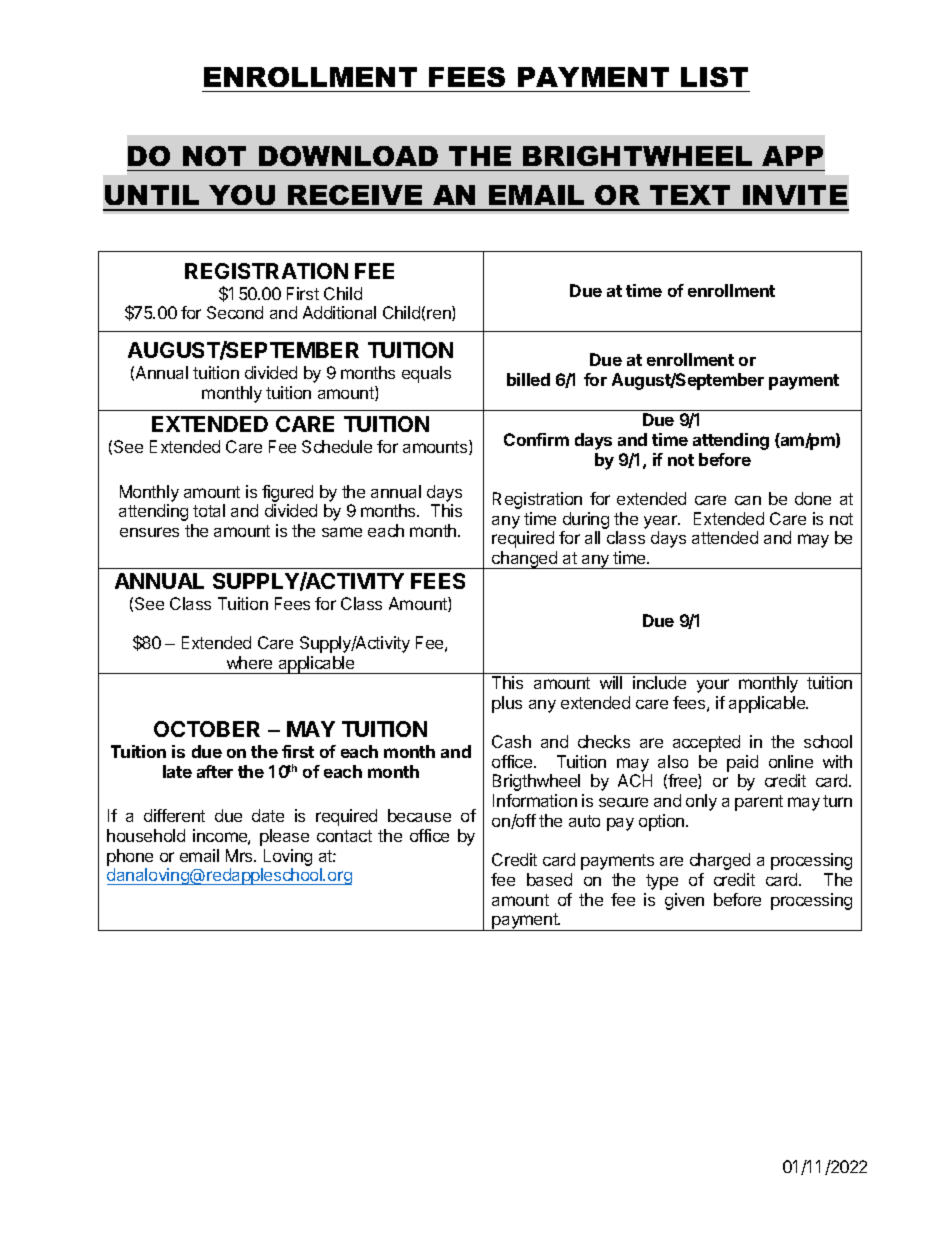 Image resolution: width=952 pixels, height=1233 pixels. What do you see at coordinates (355, 195) in the page?
I see `RECEIVE` at bounding box center [355, 195].
